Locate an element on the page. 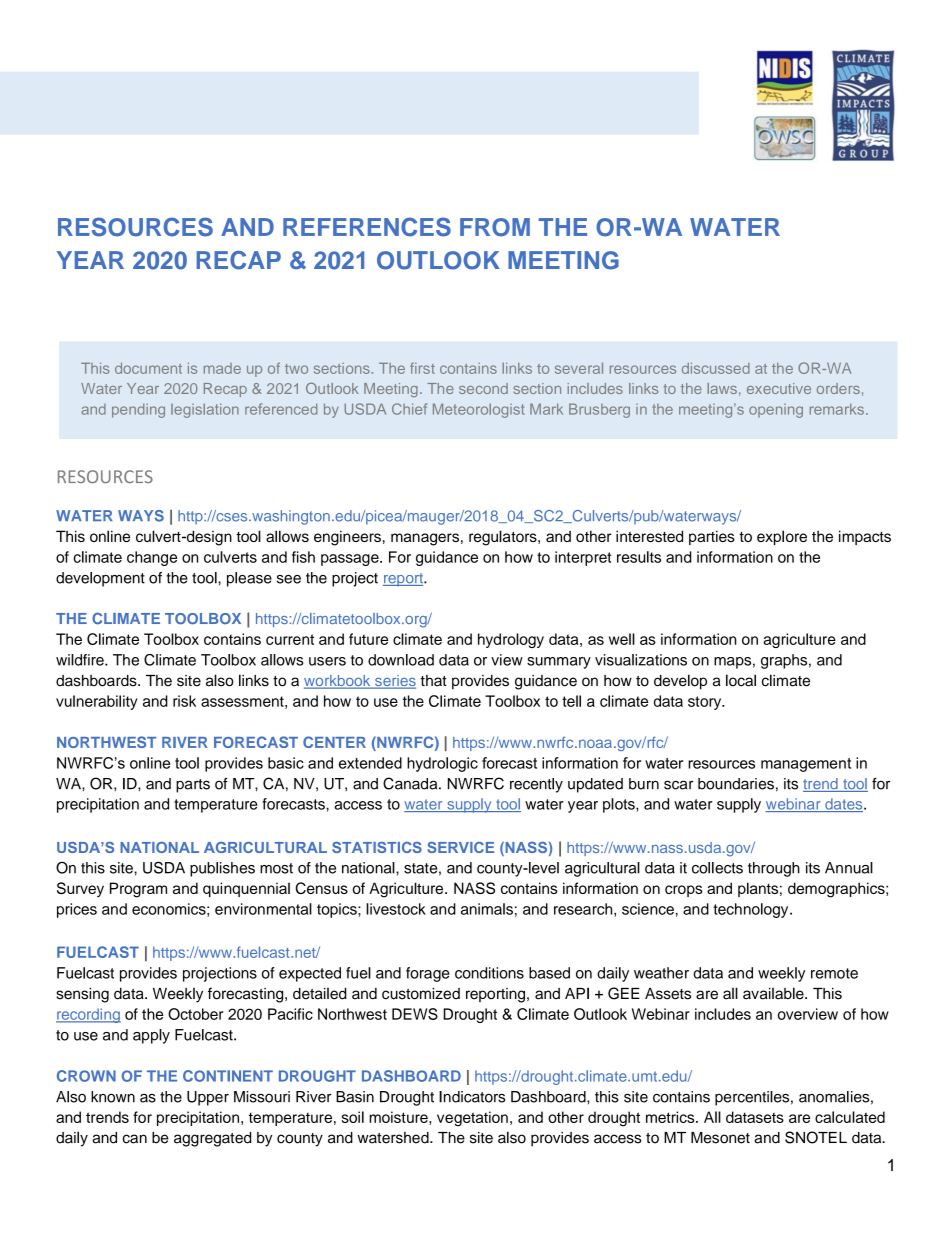  Upper is located at coordinates (208, 1098).
